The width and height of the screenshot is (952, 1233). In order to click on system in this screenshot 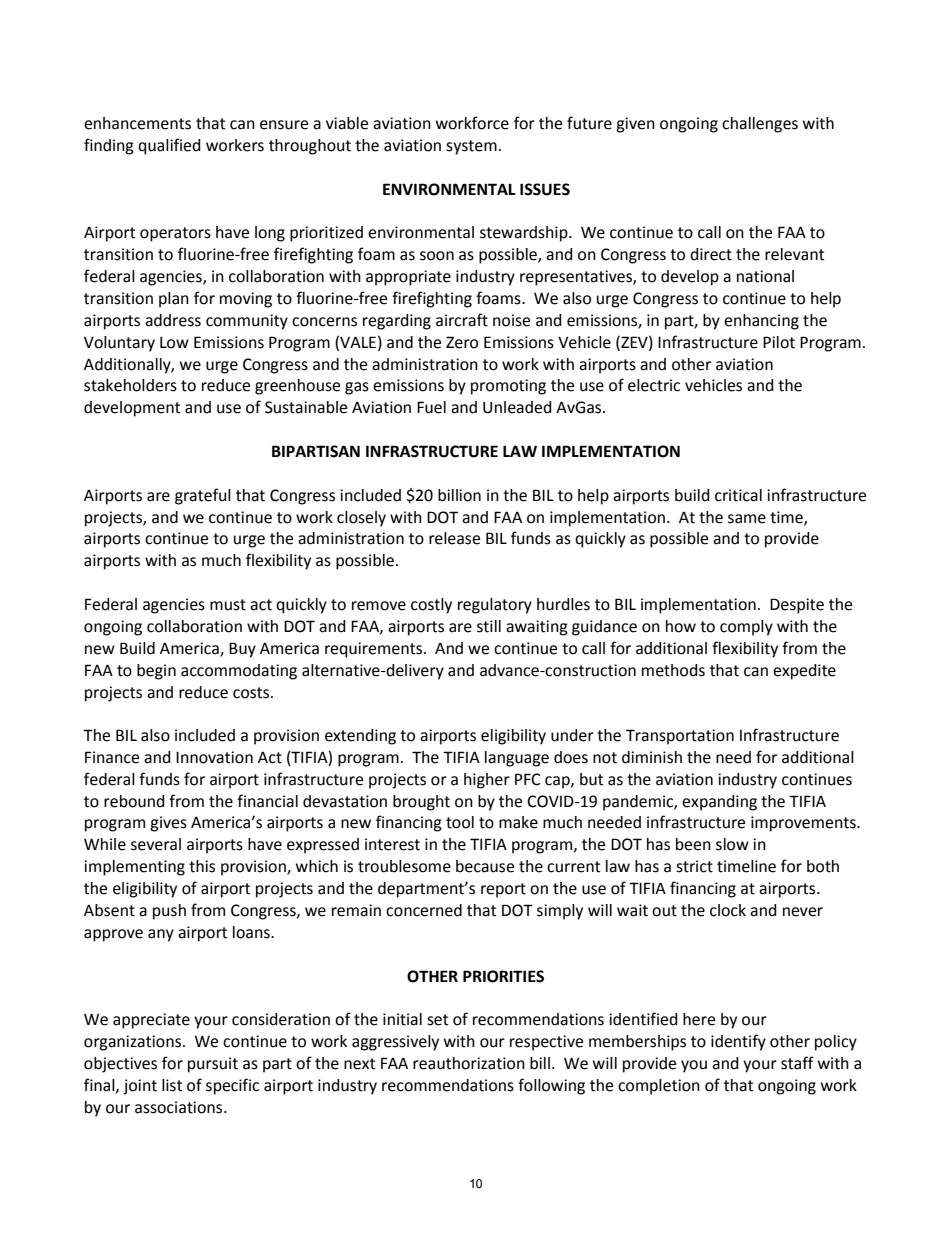, I will do `click(471, 147)`.
